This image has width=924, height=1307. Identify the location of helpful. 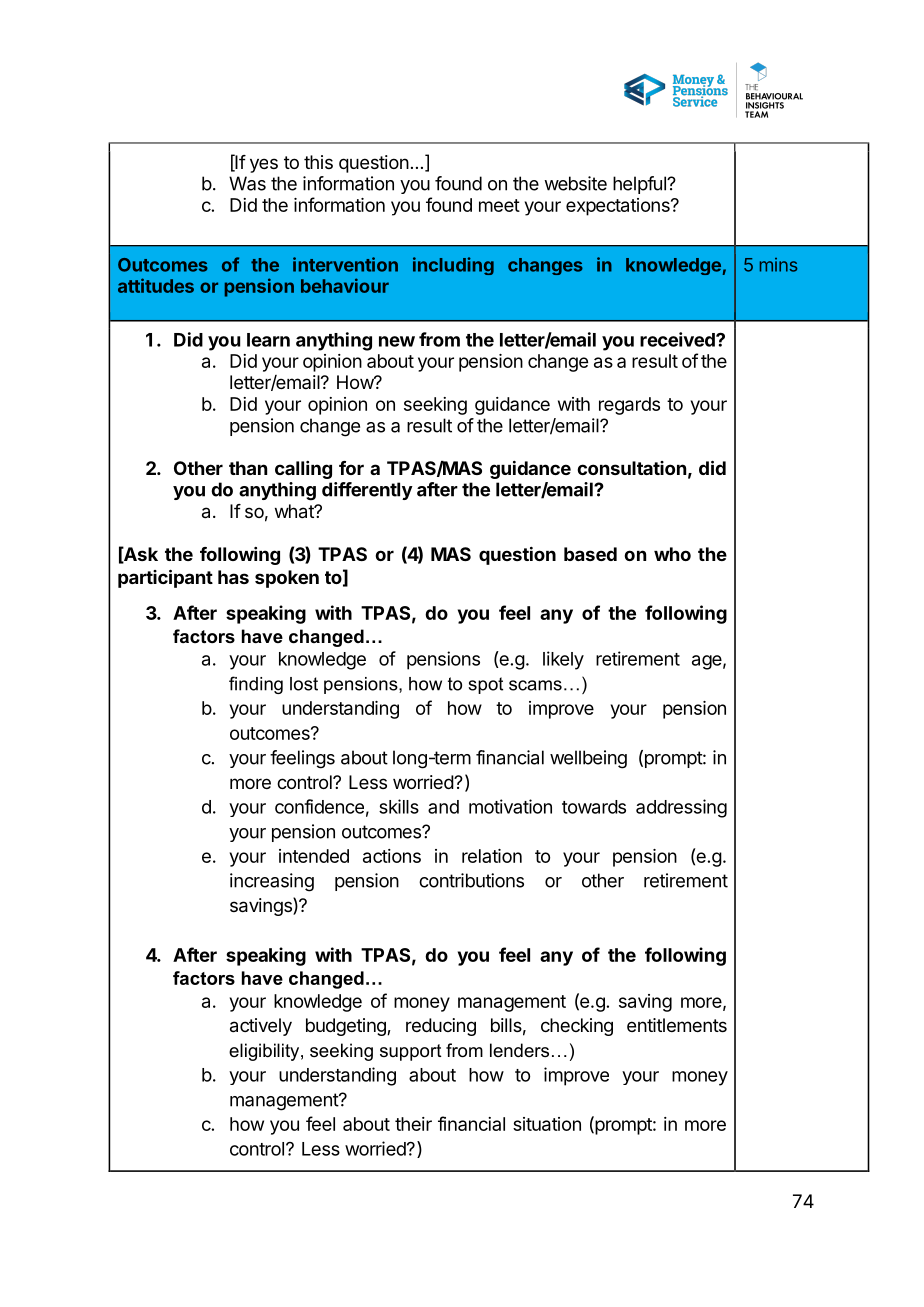
(640, 185).
